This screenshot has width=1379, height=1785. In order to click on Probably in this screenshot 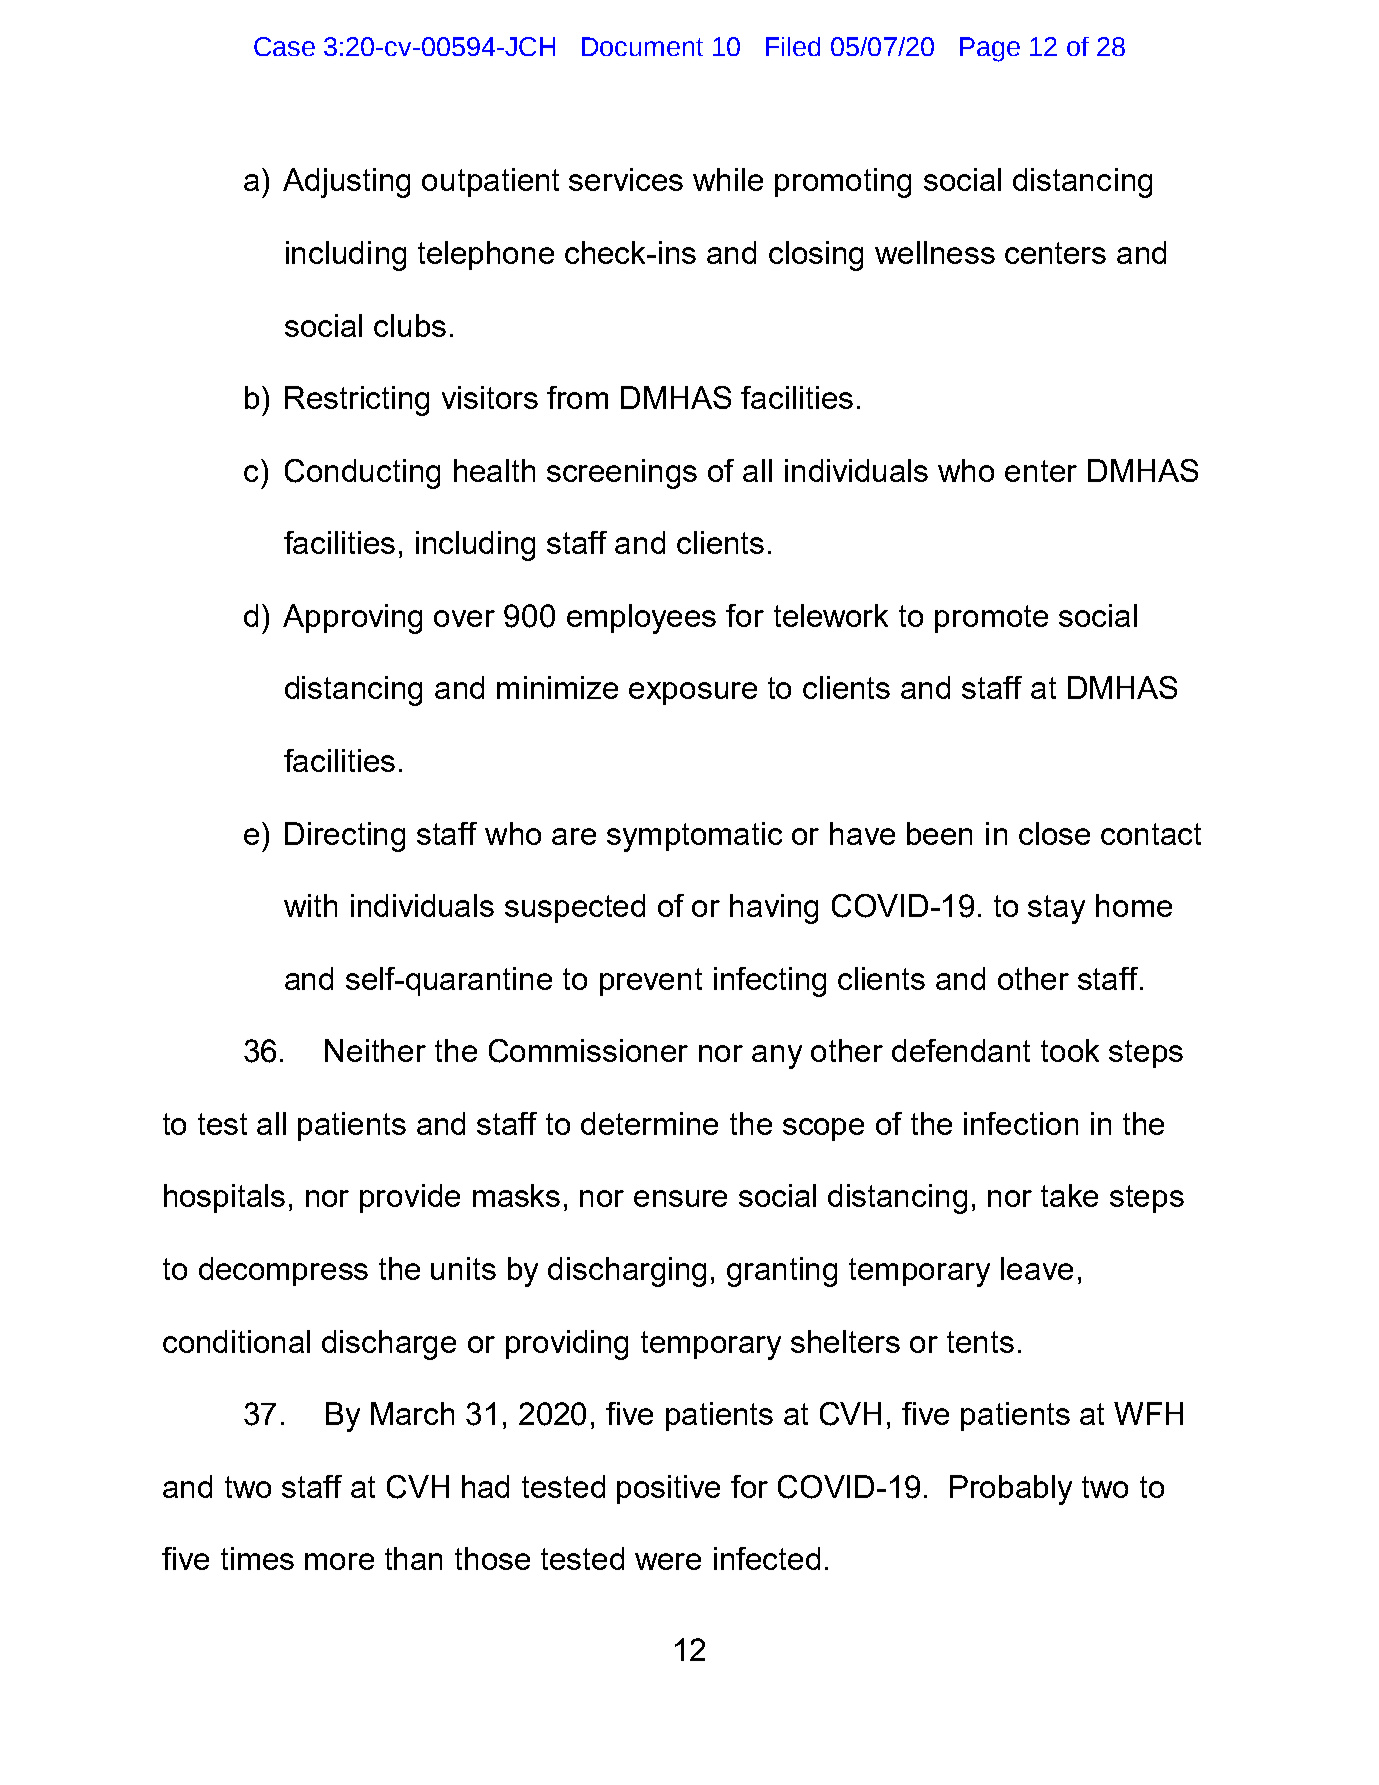, I will do `click(1011, 1490)`.
